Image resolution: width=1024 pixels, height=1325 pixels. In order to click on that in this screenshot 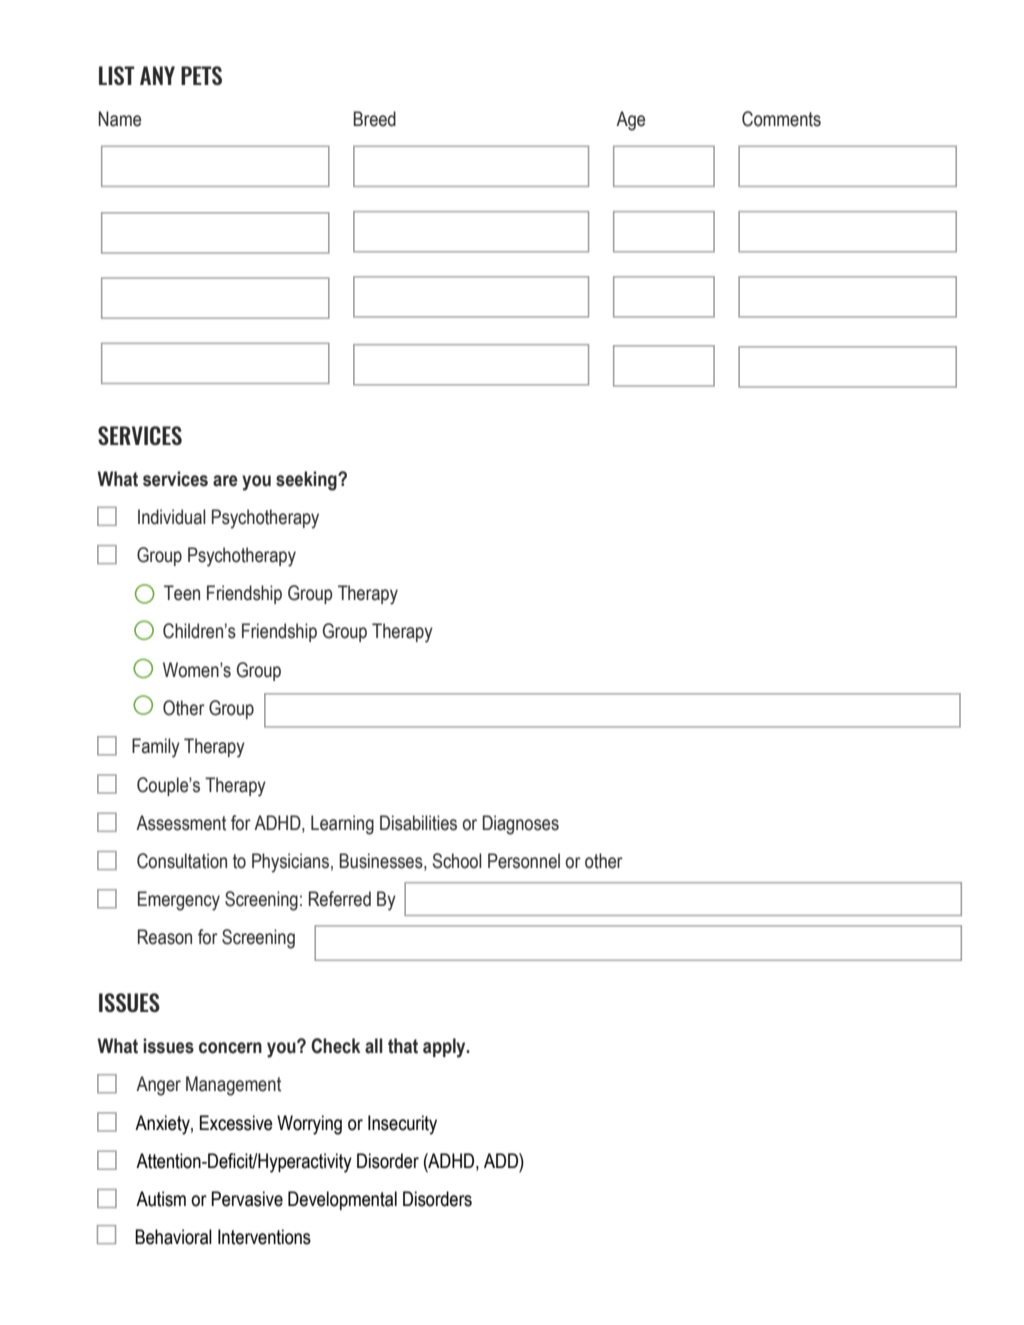, I will do `click(403, 1046)`.
